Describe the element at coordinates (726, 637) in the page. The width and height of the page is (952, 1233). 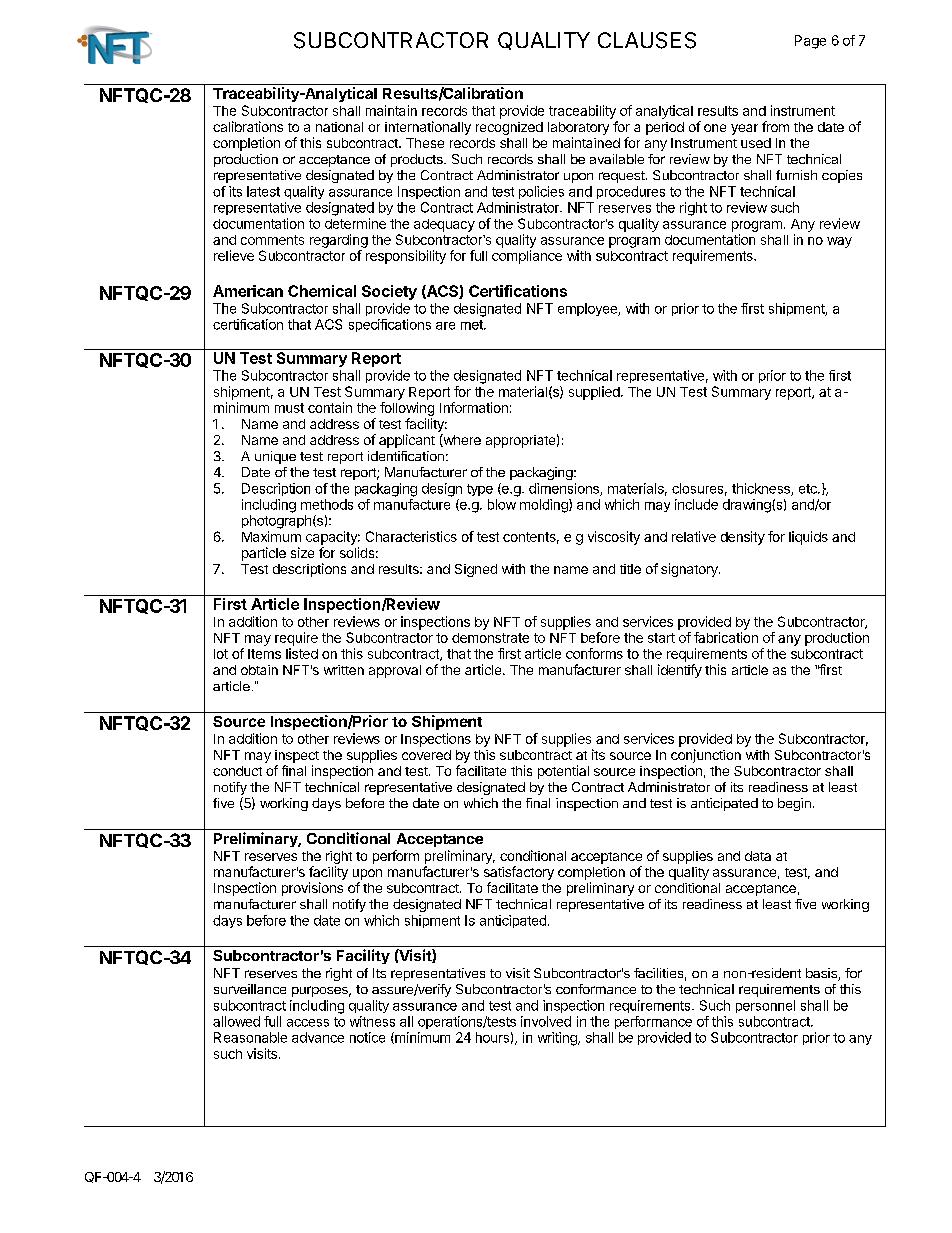
I see `fabrication` at that location.
